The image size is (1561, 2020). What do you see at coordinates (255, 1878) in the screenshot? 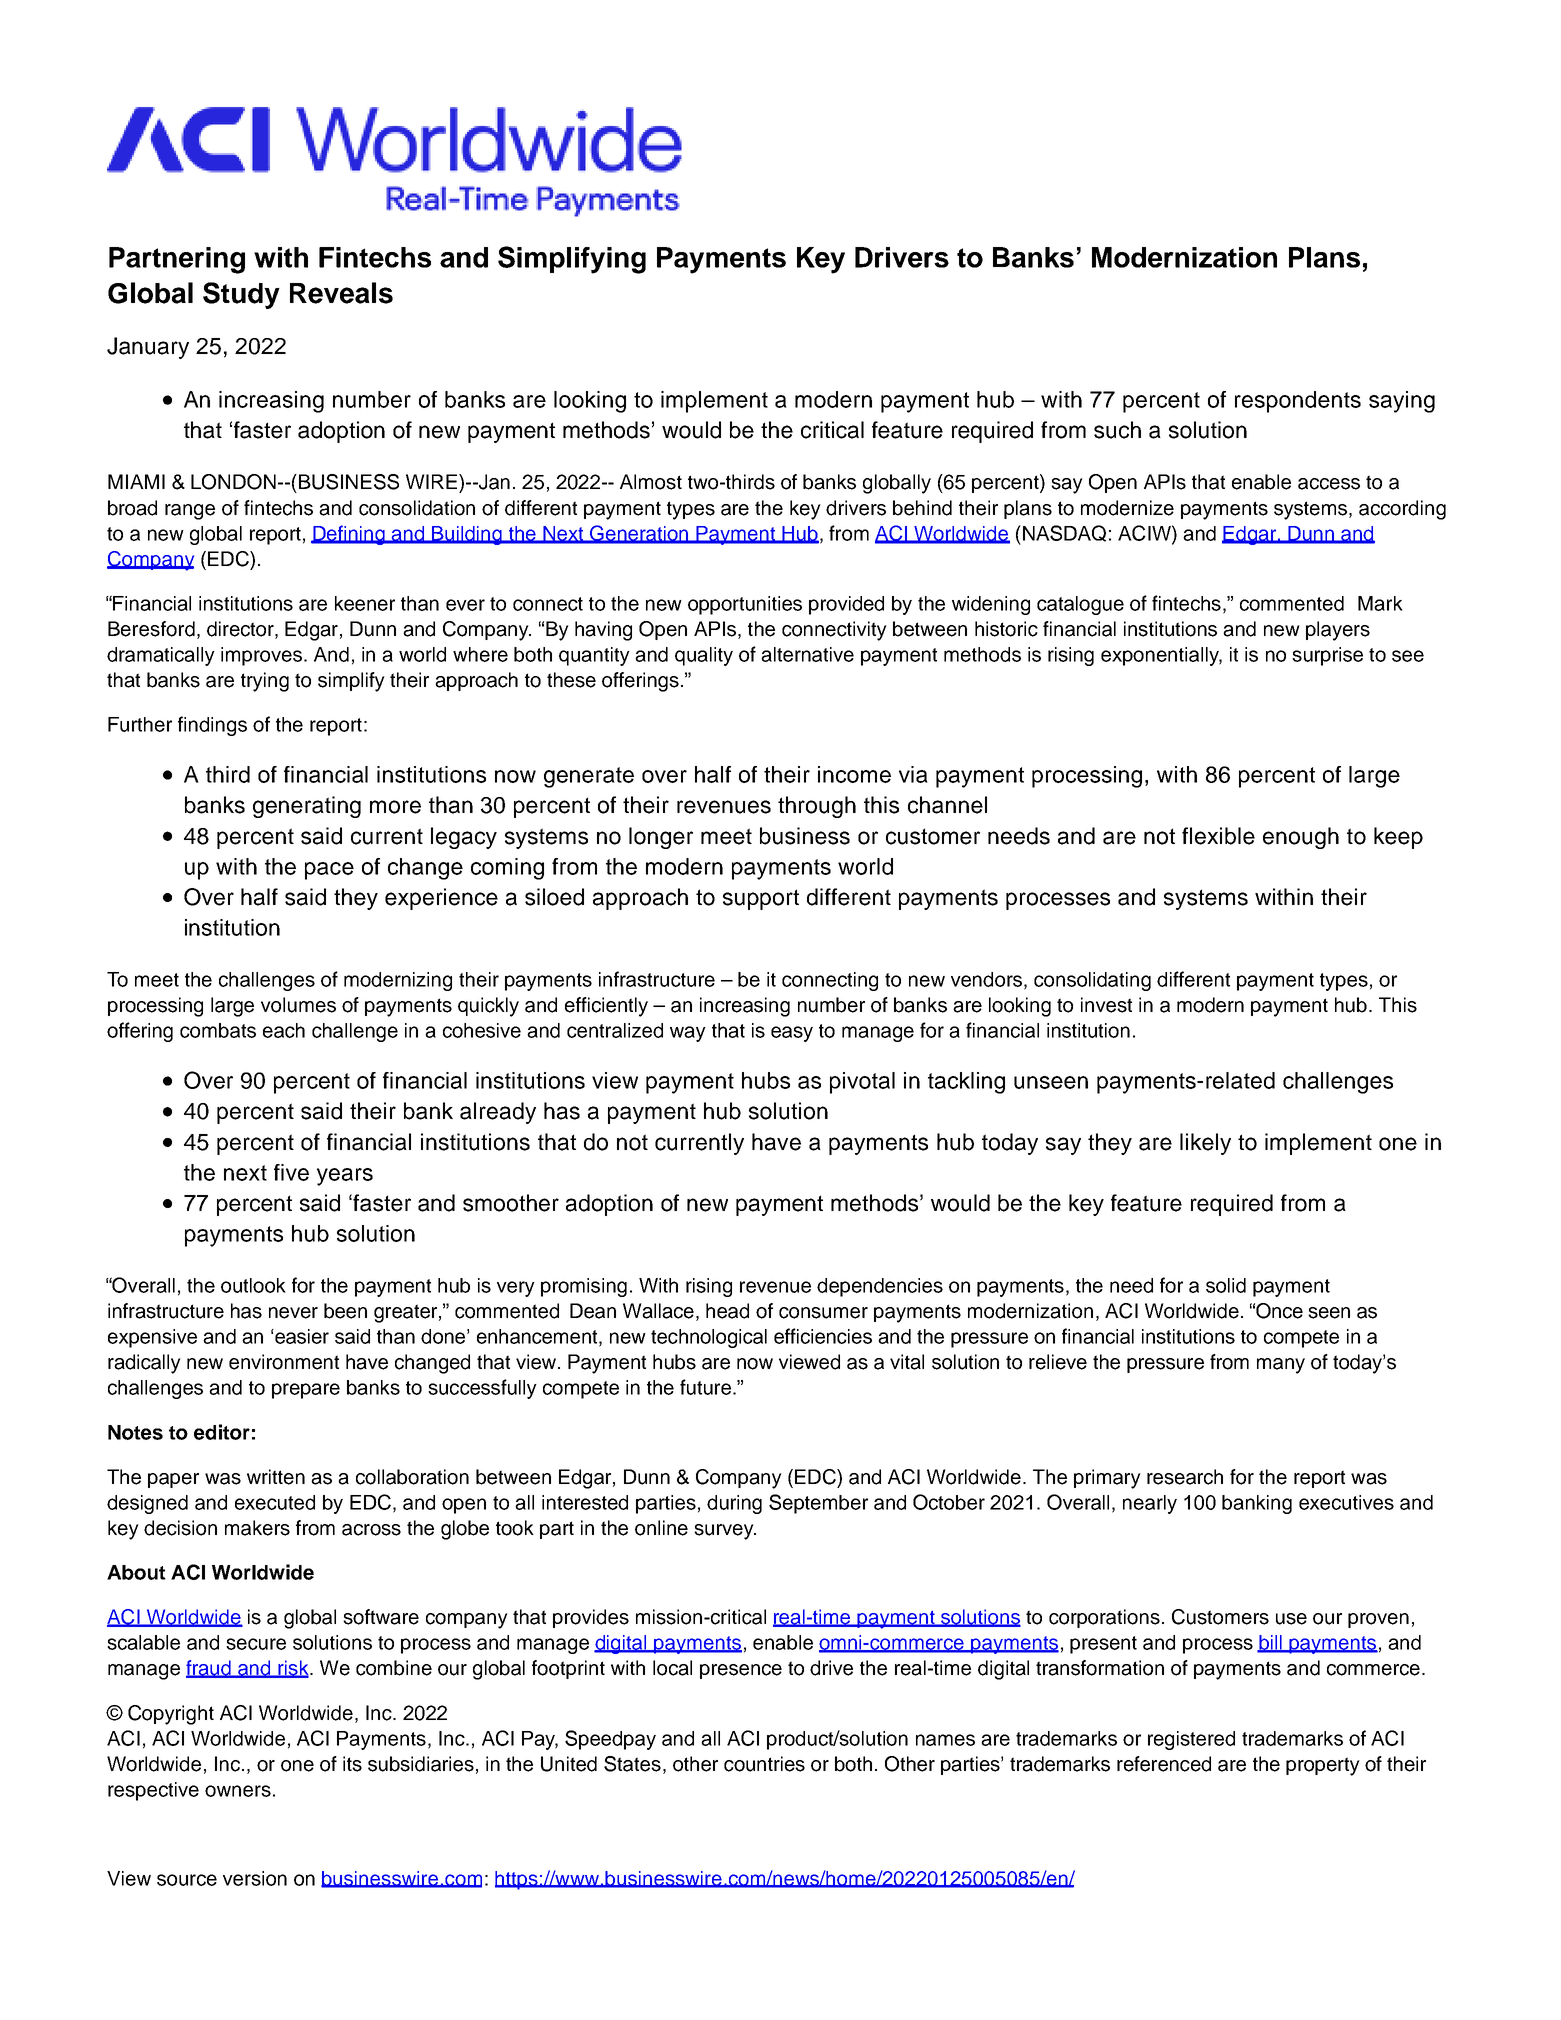
I see `version` at bounding box center [255, 1878].
